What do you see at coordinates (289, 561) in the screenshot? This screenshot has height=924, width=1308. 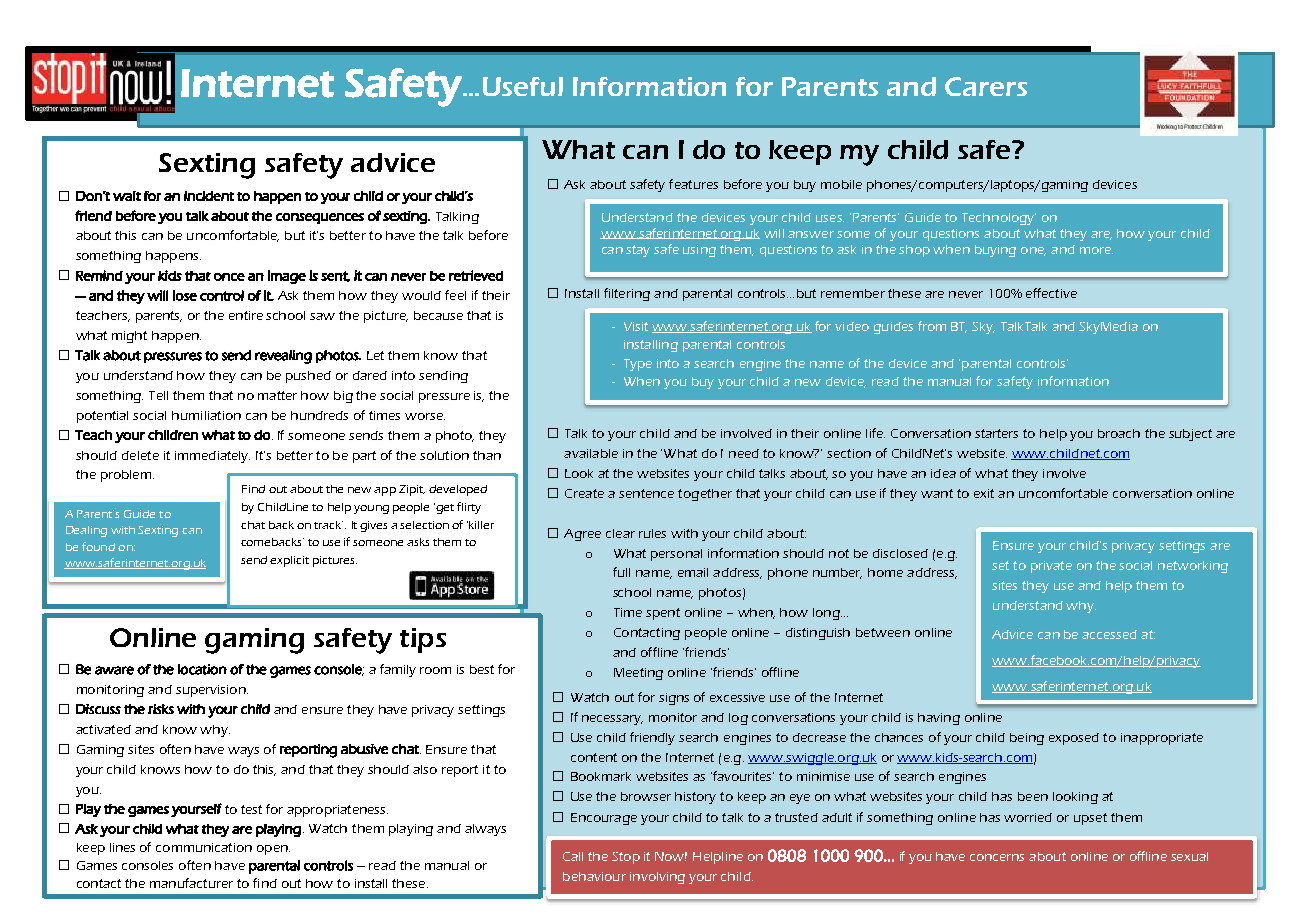 I see `explicit` at bounding box center [289, 561].
